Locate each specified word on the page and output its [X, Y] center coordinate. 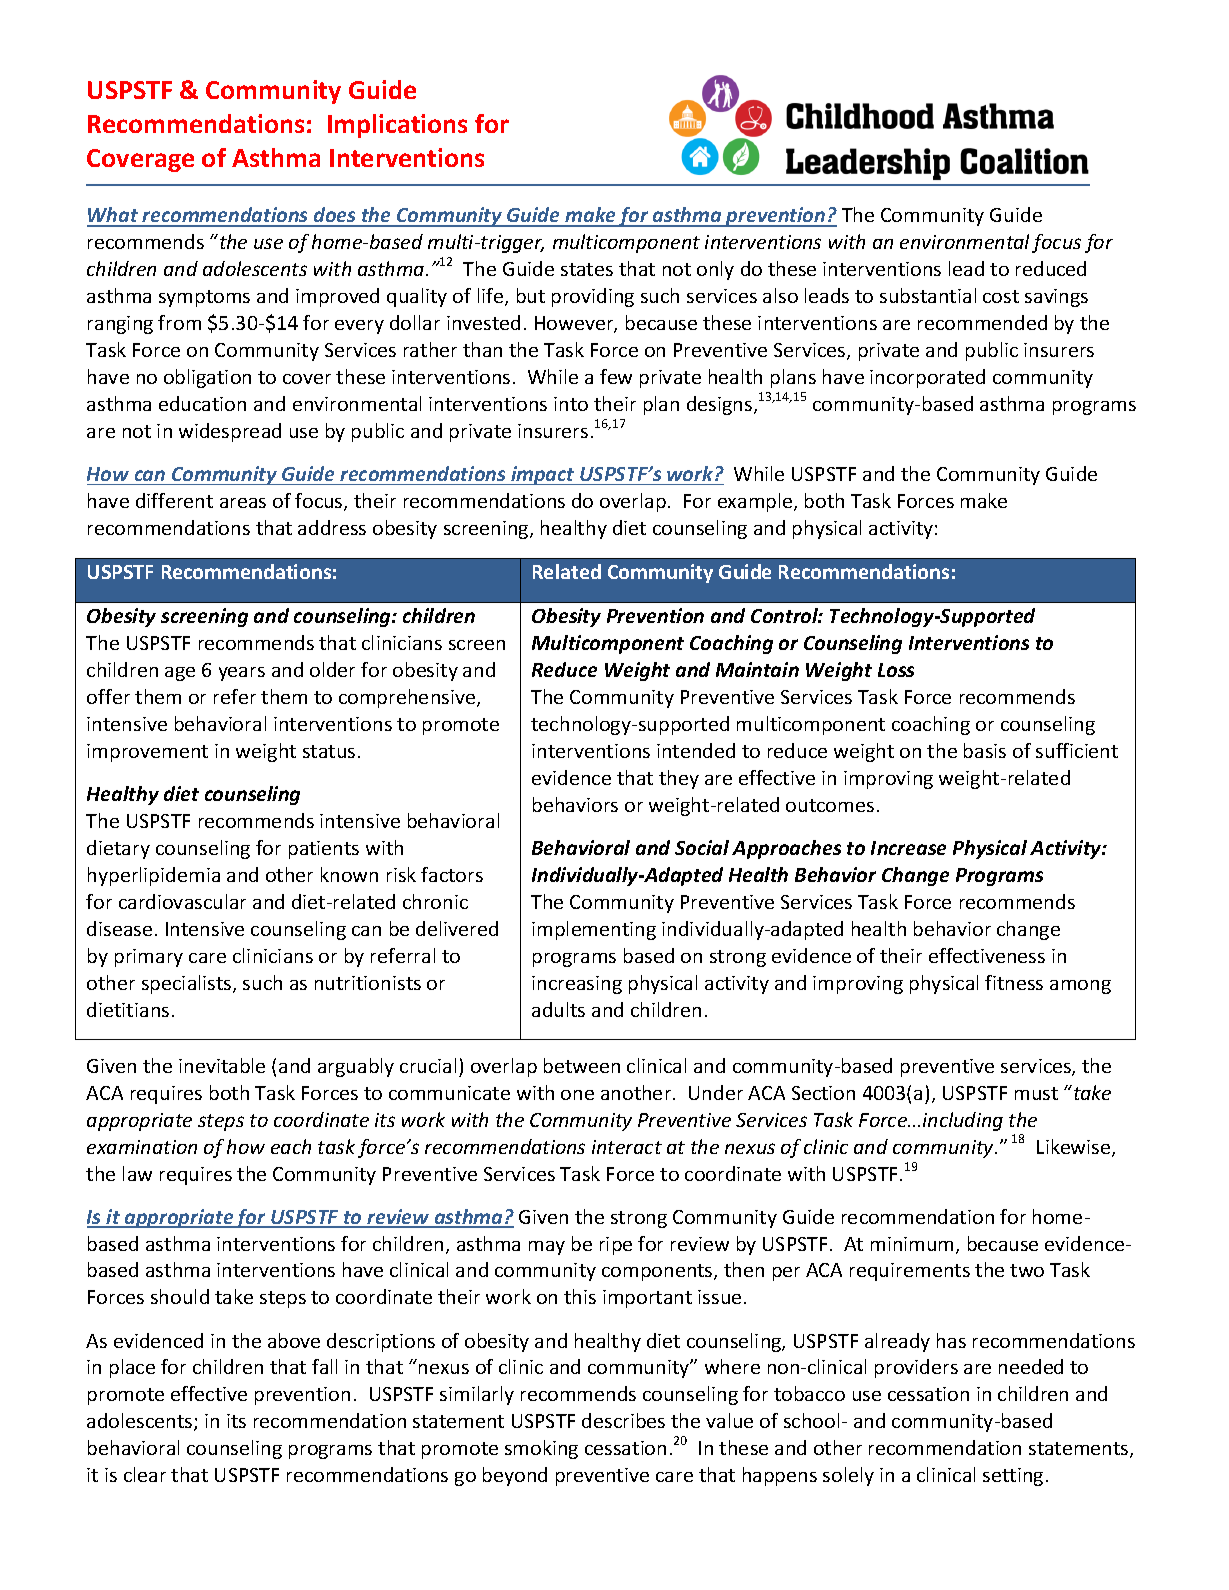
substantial [928, 295]
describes [623, 1420]
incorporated [927, 378]
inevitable [222, 1065]
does [335, 216]
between [582, 1065]
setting [1013, 1477]
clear [145, 1474]
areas [243, 503]
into [571, 404]
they [679, 779]
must [1036, 1093]
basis [985, 750]
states [587, 269]
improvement [147, 753]
